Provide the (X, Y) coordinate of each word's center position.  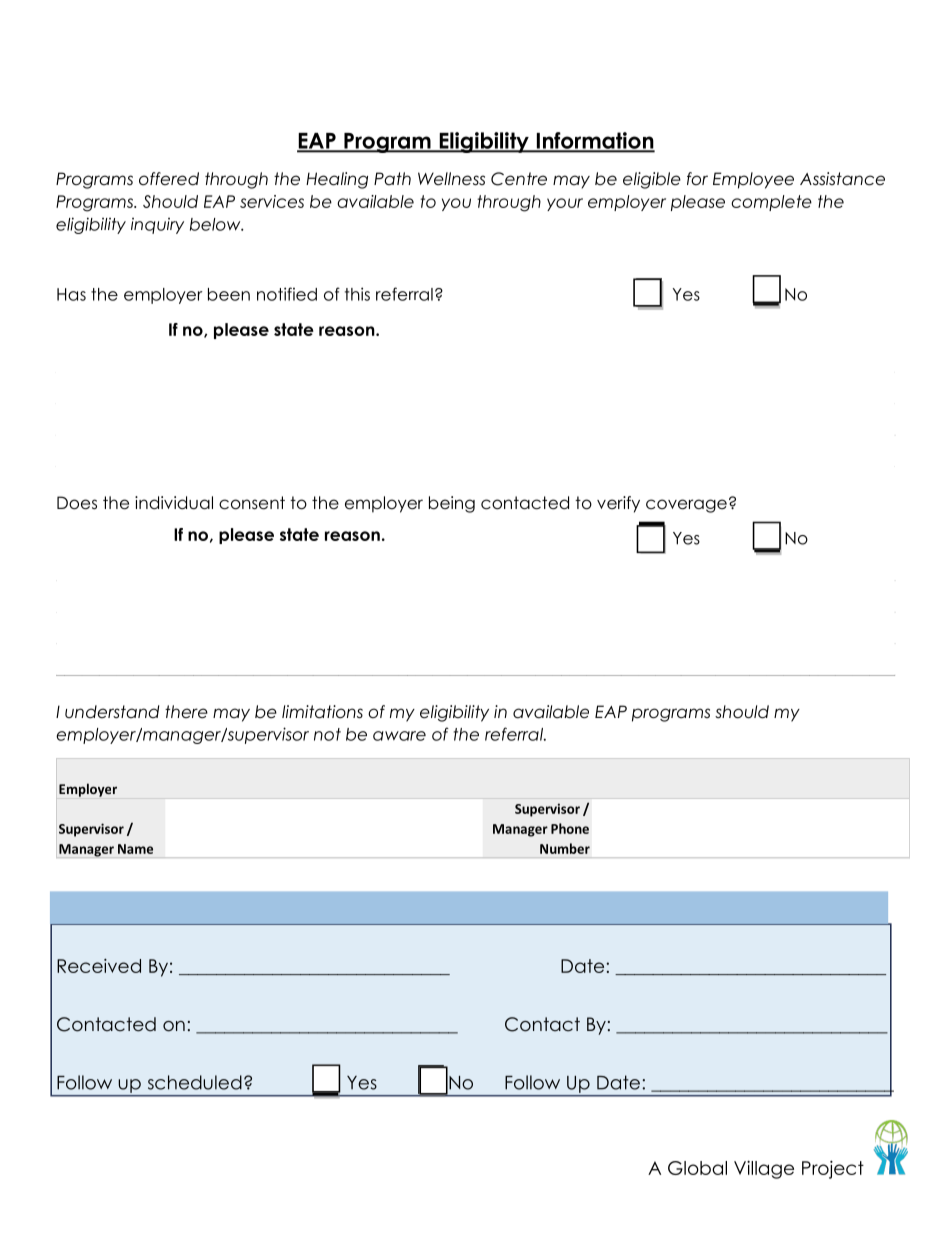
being (452, 504)
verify (618, 504)
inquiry (157, 226)
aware (399, 736)
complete (771, 203)
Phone (570, 828)
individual (174, 503)
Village (764, 1169)
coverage (686, 506)
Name (135, 849)
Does (77, 503)
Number (565, 848)
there (186, 712)
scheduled (195, 1082)
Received (99, 966)
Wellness (451, 179)
